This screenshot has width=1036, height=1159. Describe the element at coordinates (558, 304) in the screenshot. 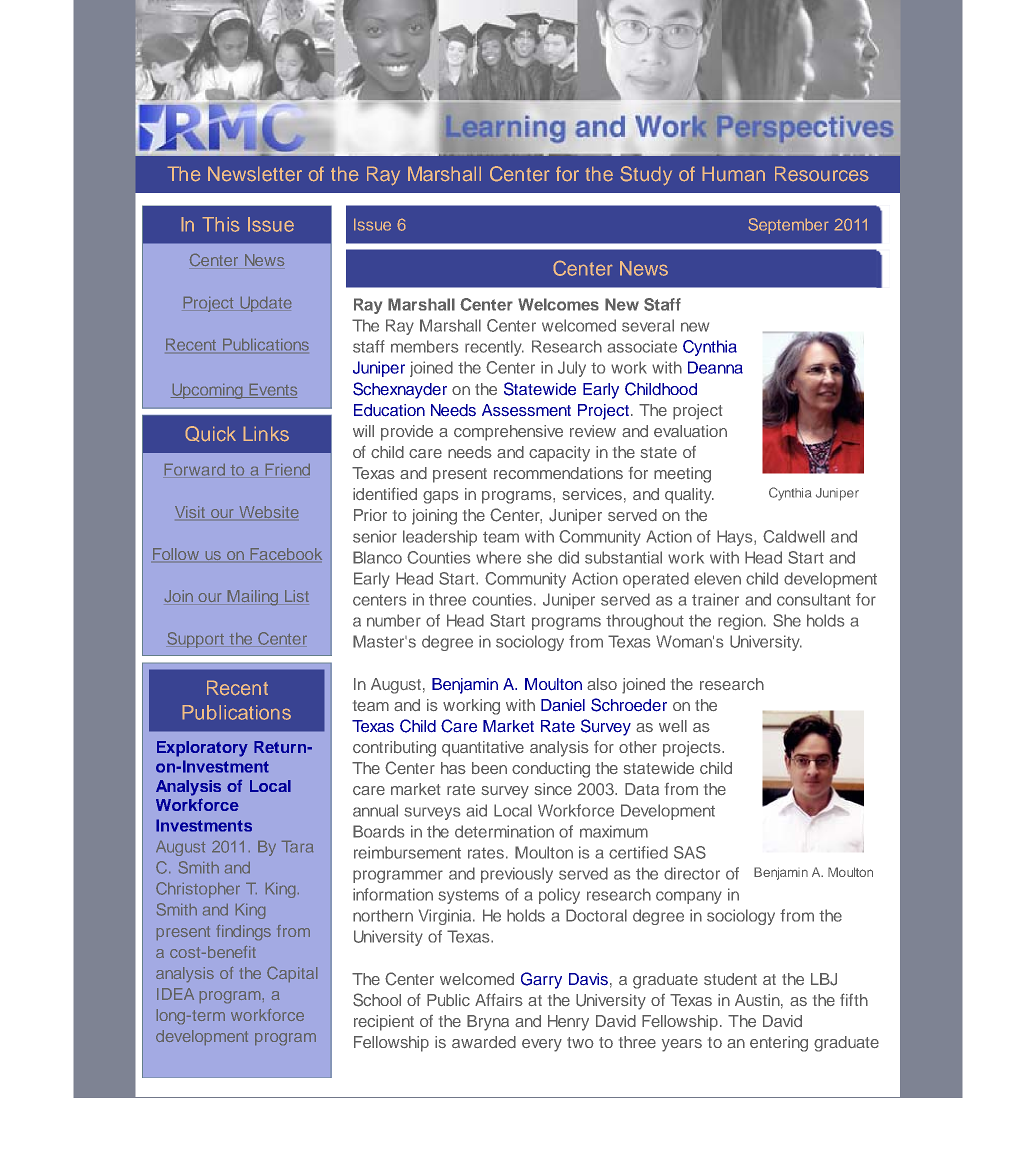

I see `Welcomes` at that location.
